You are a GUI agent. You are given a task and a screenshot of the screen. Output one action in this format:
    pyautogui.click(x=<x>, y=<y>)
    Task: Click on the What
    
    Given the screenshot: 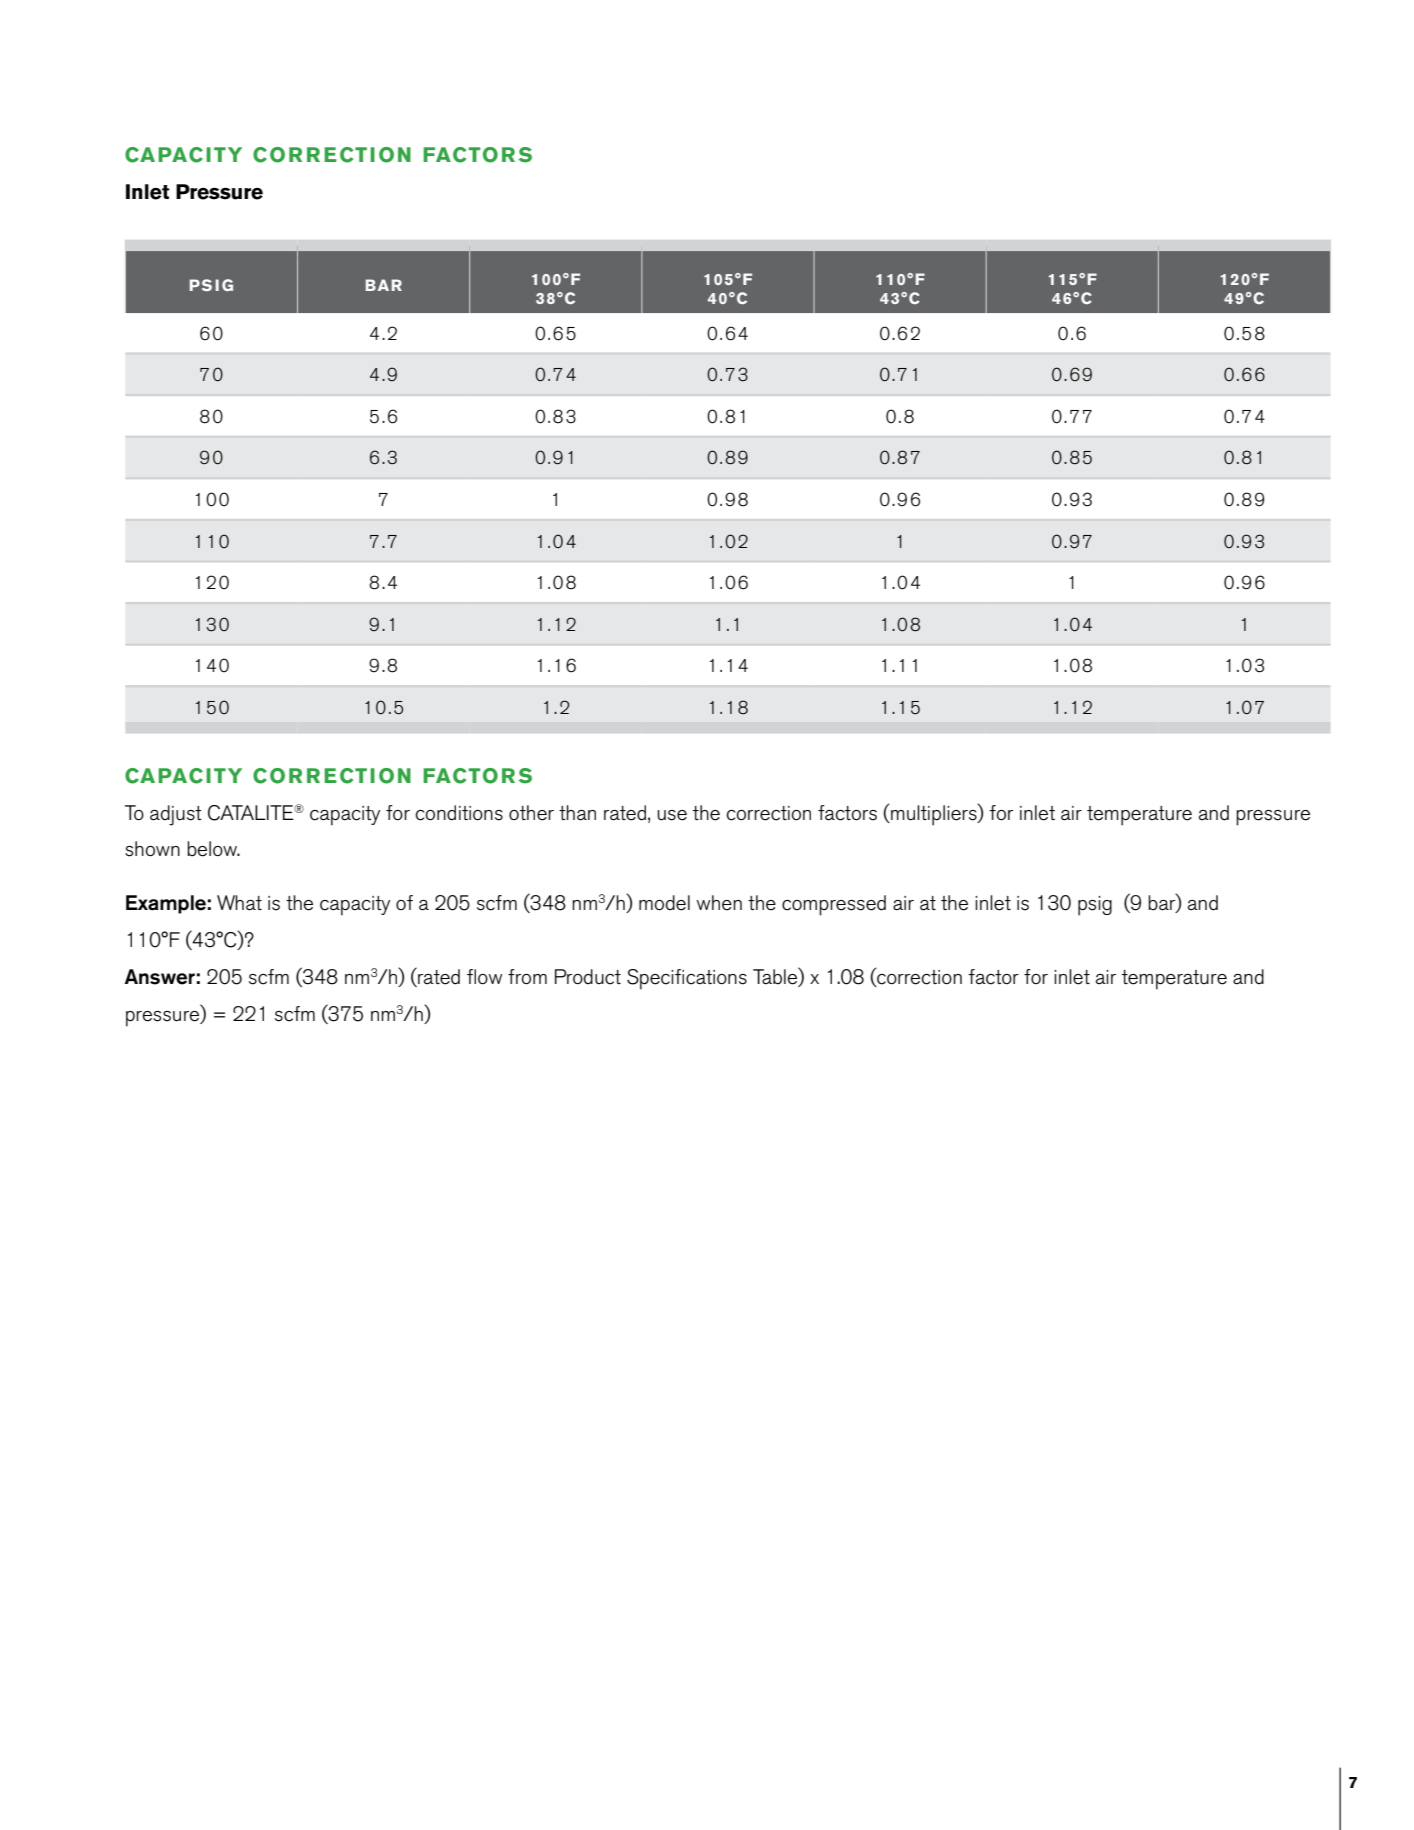 What is the action you would take?
    pyautogui.click(x=239, y=903)
